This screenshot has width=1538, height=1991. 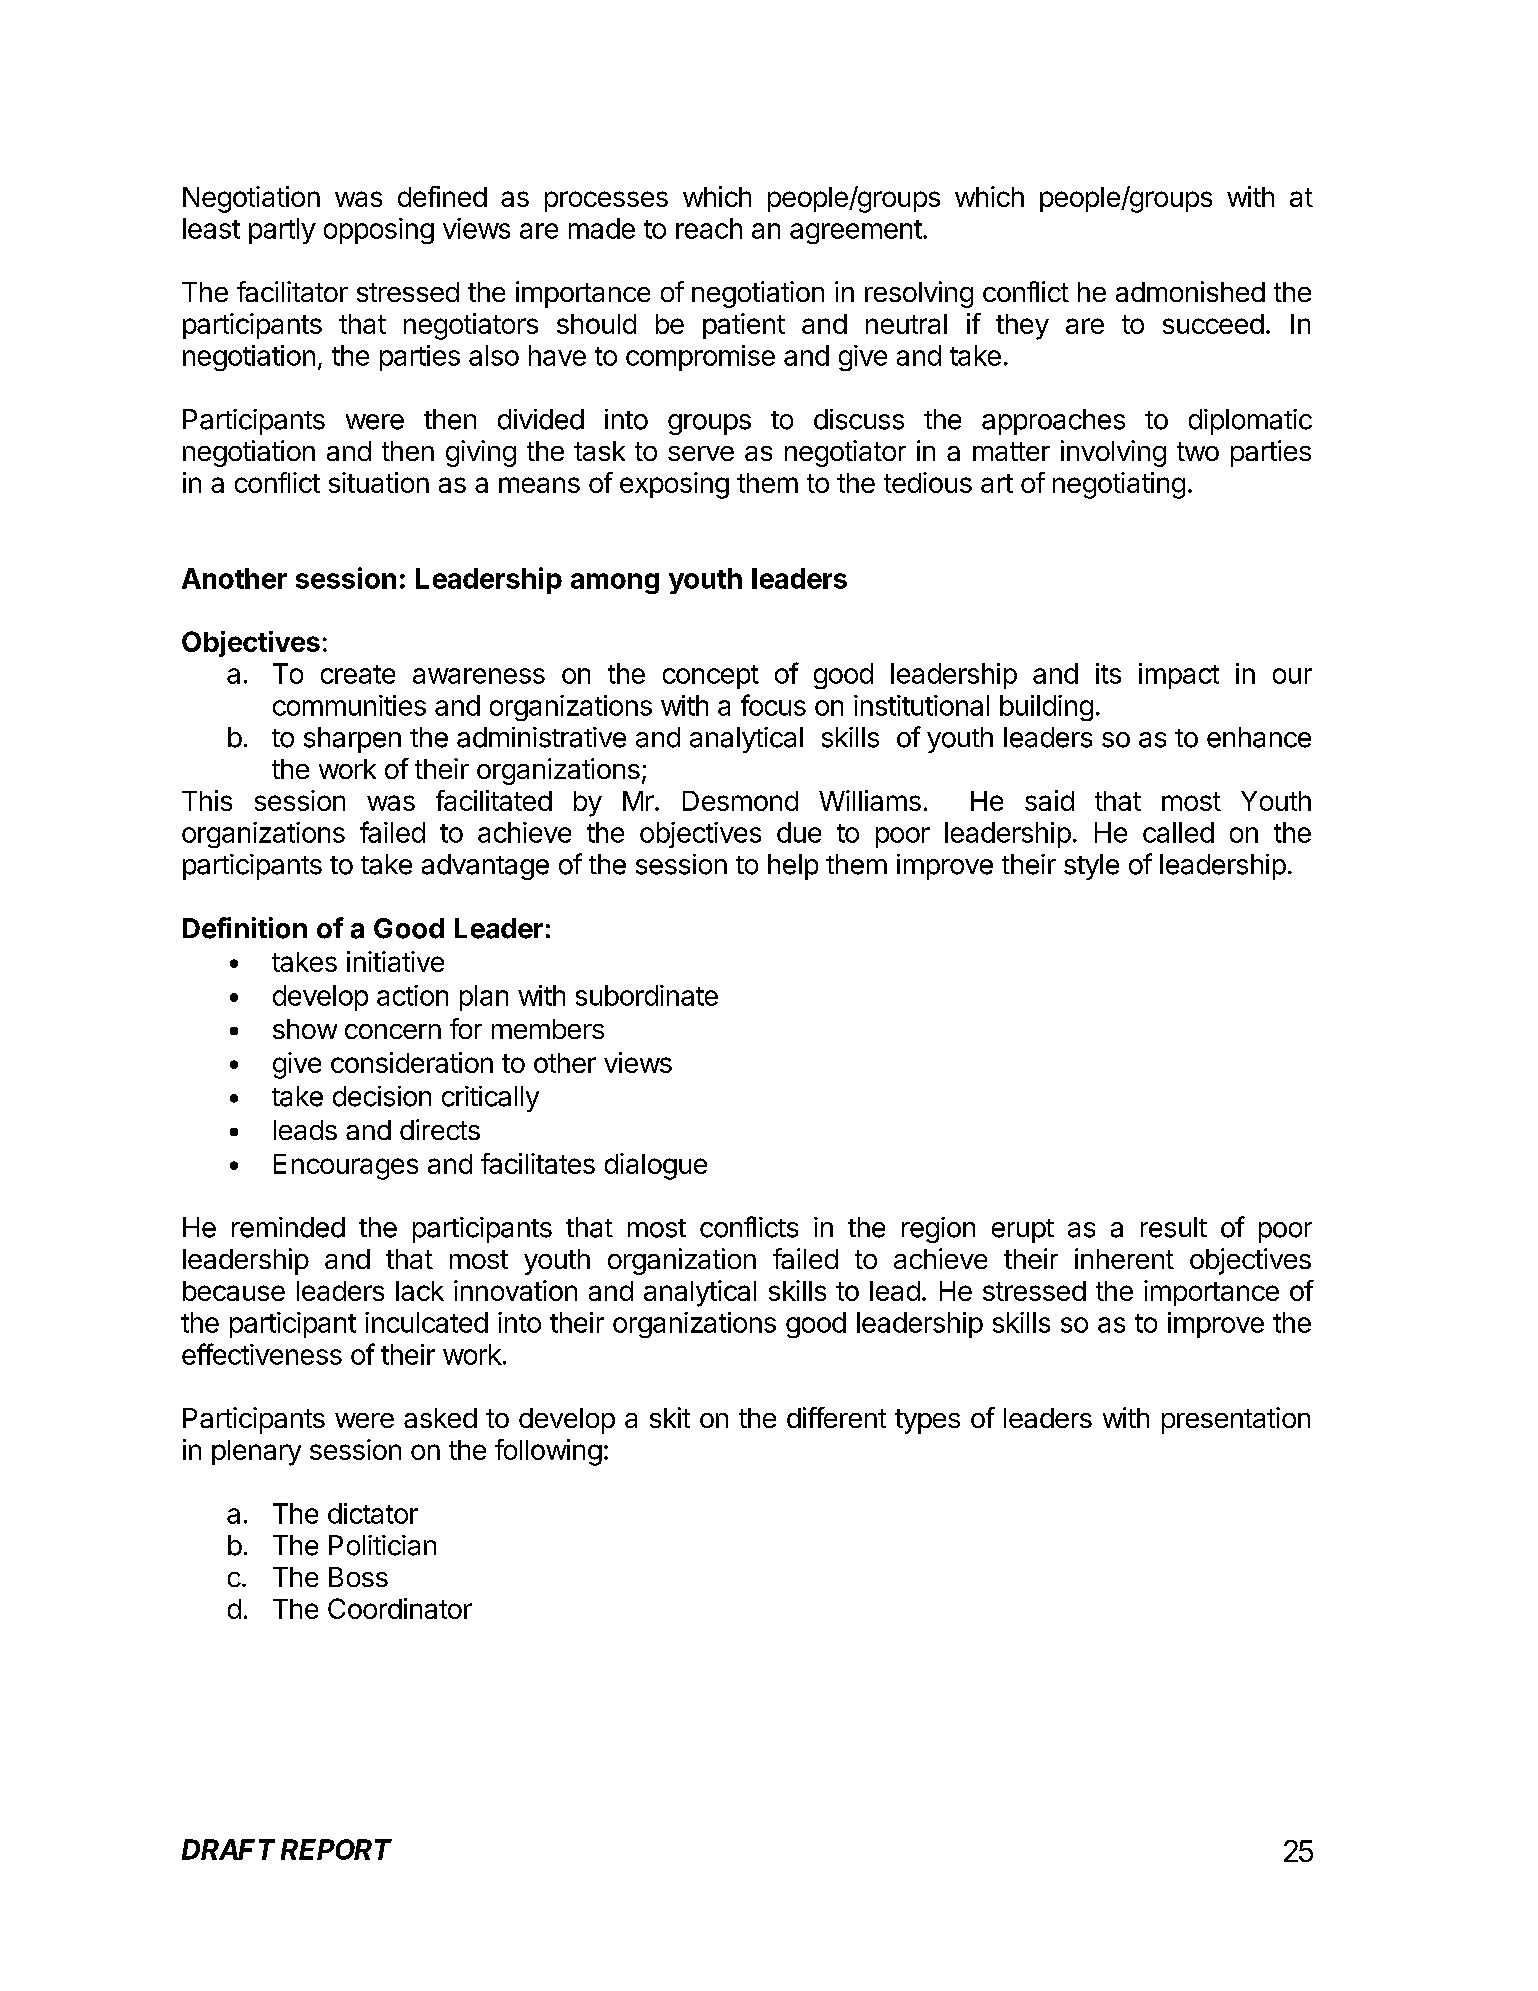 I want to click on admonished, so click(x=1190, y=291).
